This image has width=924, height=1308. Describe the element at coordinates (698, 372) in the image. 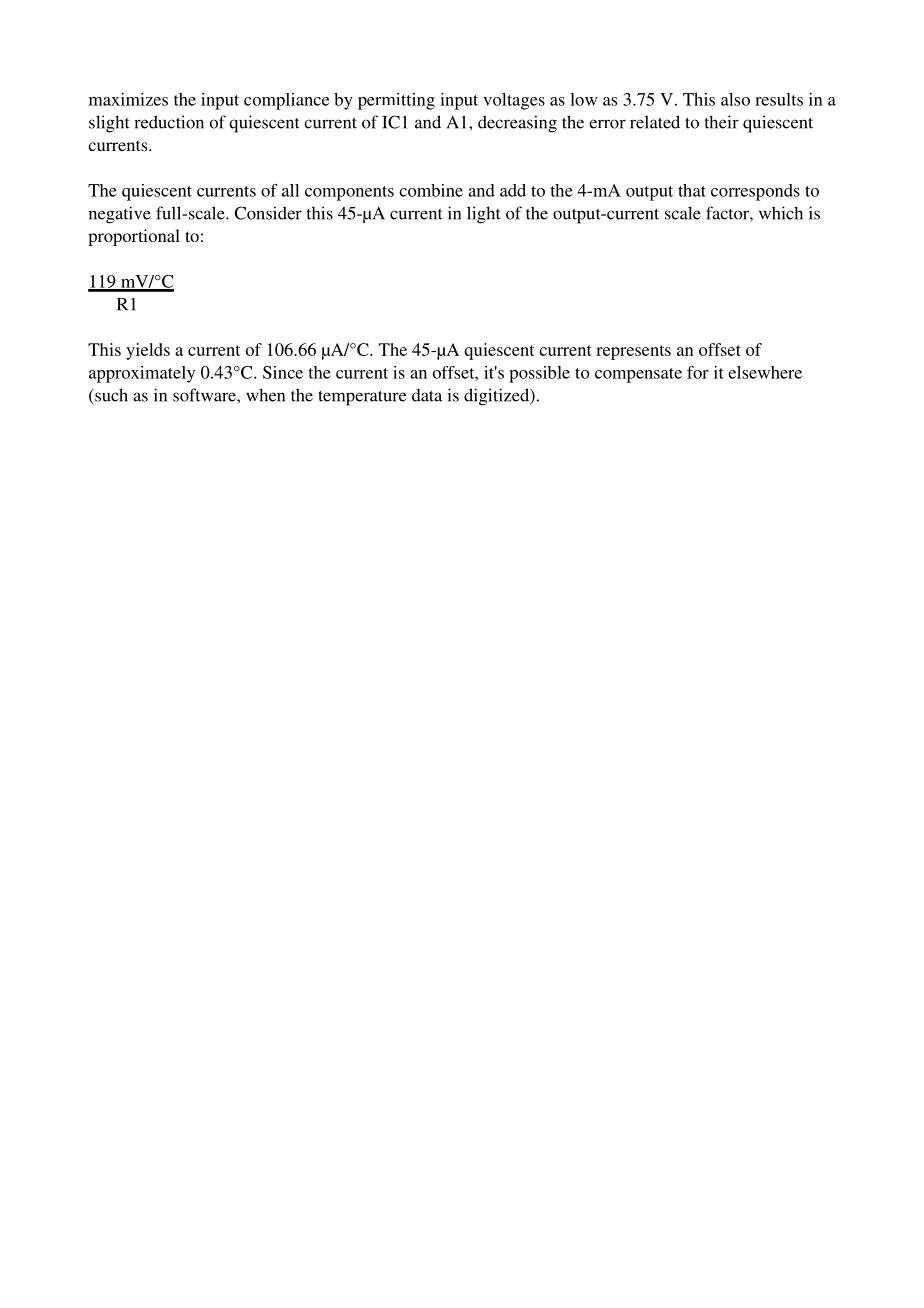

I see `for` at that location.
